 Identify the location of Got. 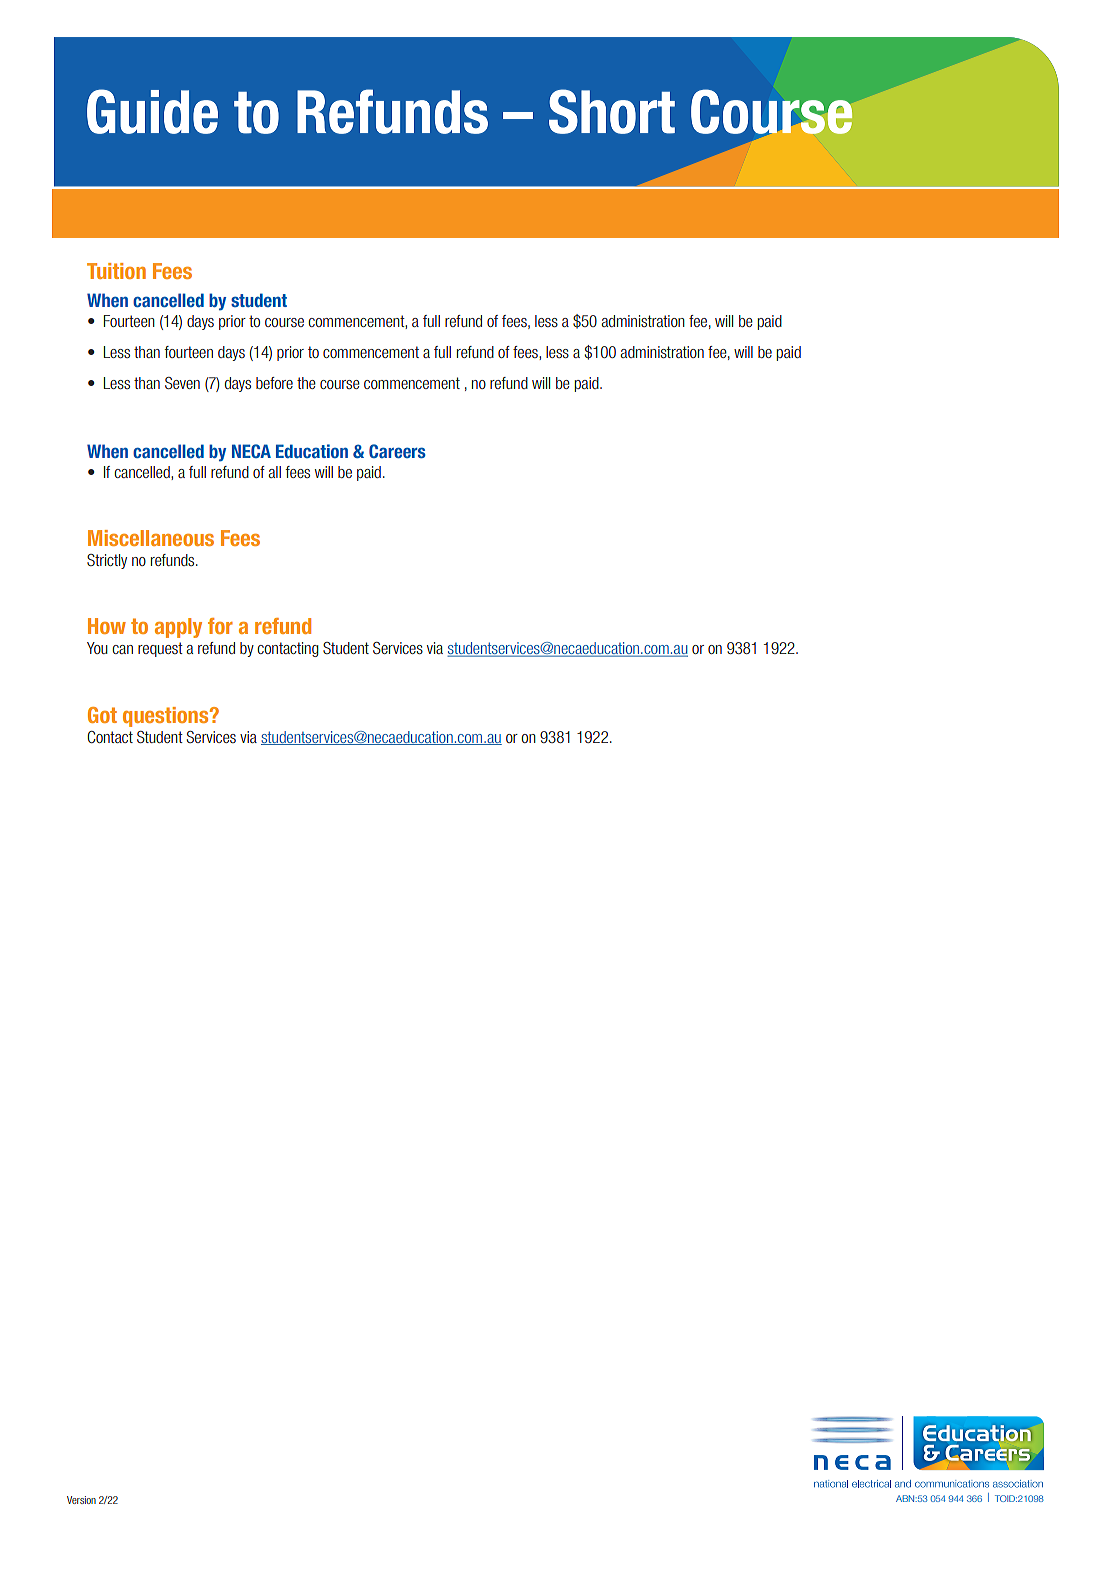
(102, 715).
